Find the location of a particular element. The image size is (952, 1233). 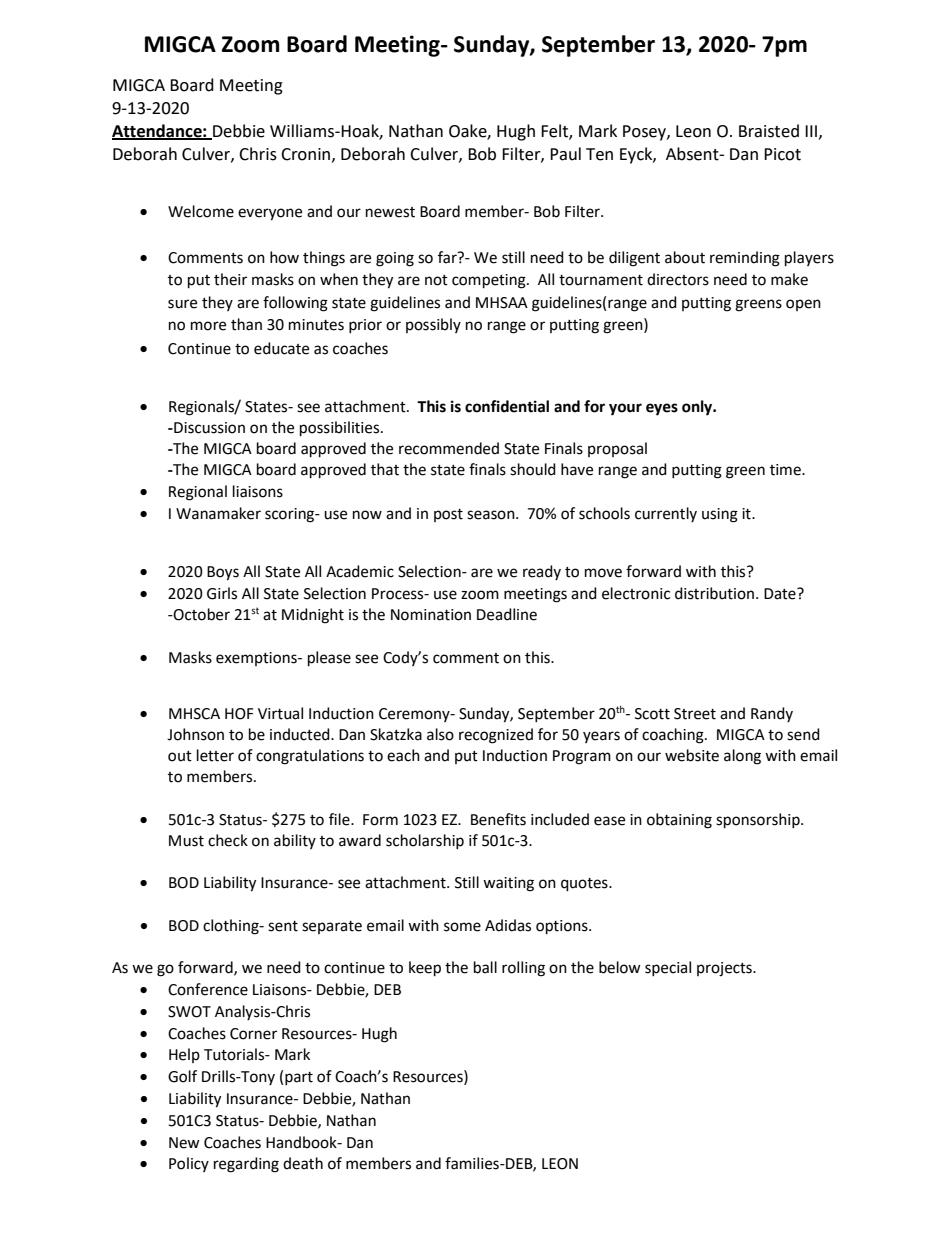

regarding is located at coordinates (246, 1165).
